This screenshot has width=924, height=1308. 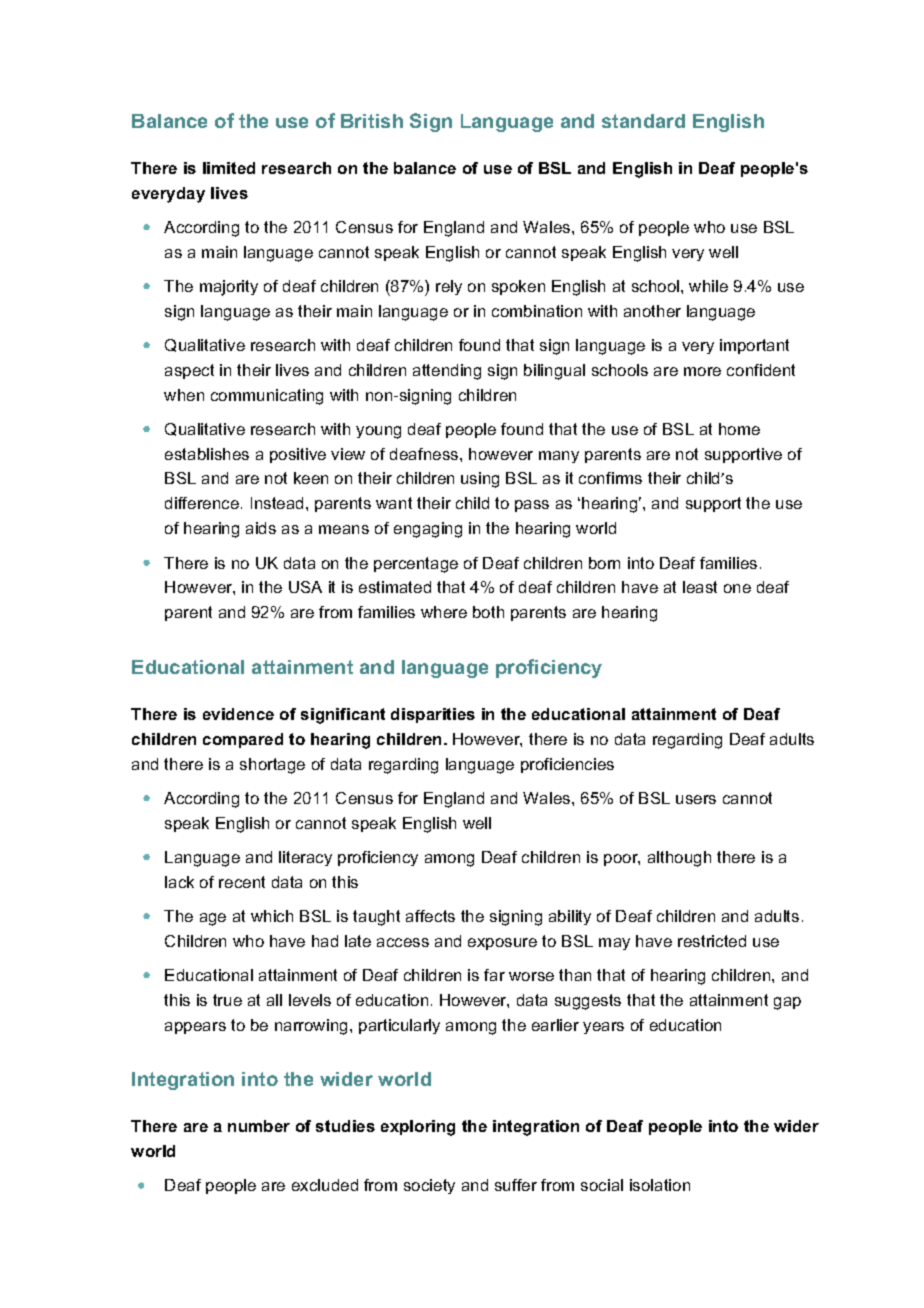 What do you see at coordinates (267, 397) in the screenshot?
I see `communicating` at bounding box center [267, 397].
